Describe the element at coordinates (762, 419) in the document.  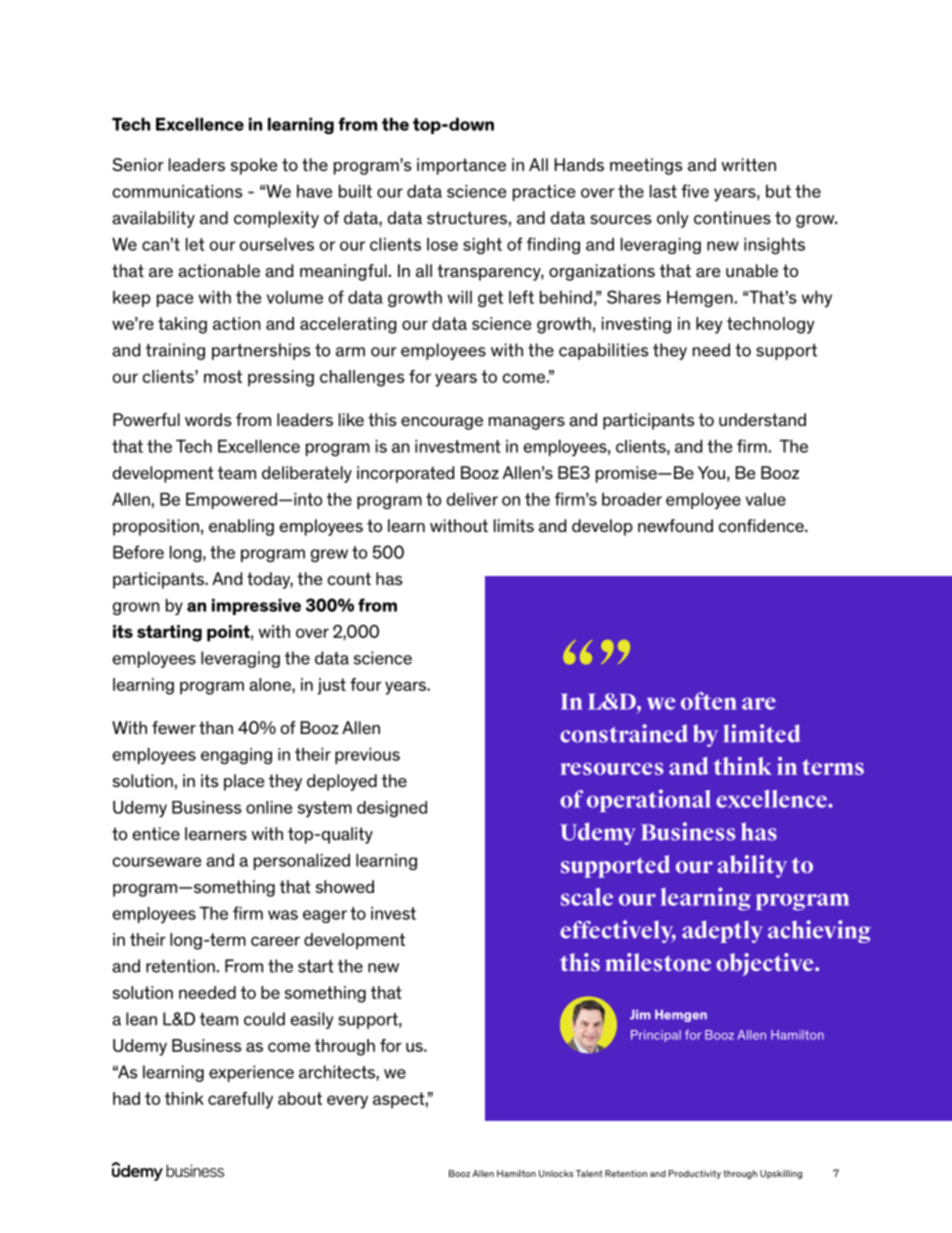
I see `understand` at that location.
